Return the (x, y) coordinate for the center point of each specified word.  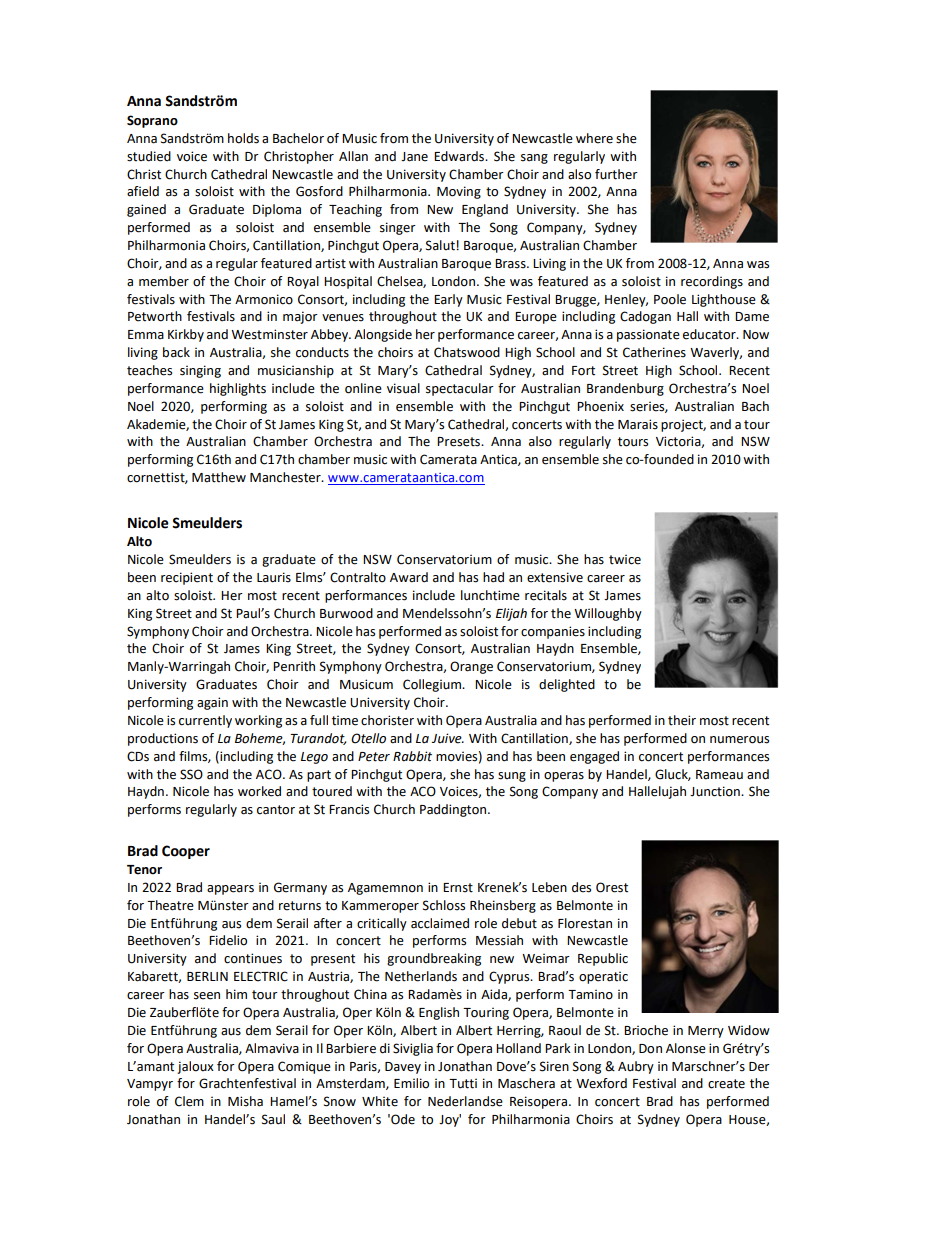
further (616, 174)
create (726, 1084)
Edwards (460, 156)
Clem (189, 1101)
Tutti (463, 1084)
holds (243, 138)
